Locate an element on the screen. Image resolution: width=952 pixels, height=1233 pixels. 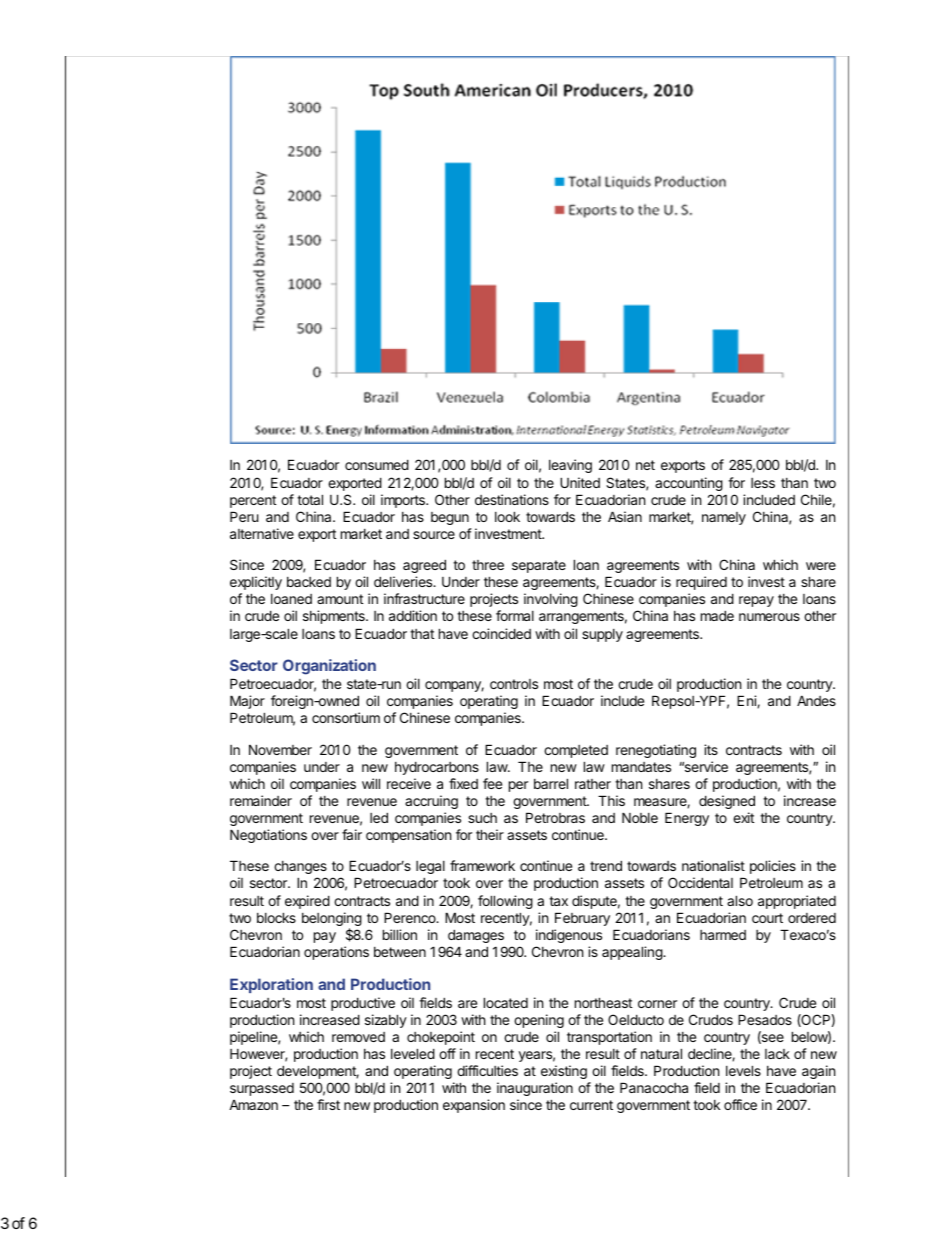
destinations is located at coordinates (512, 499).
